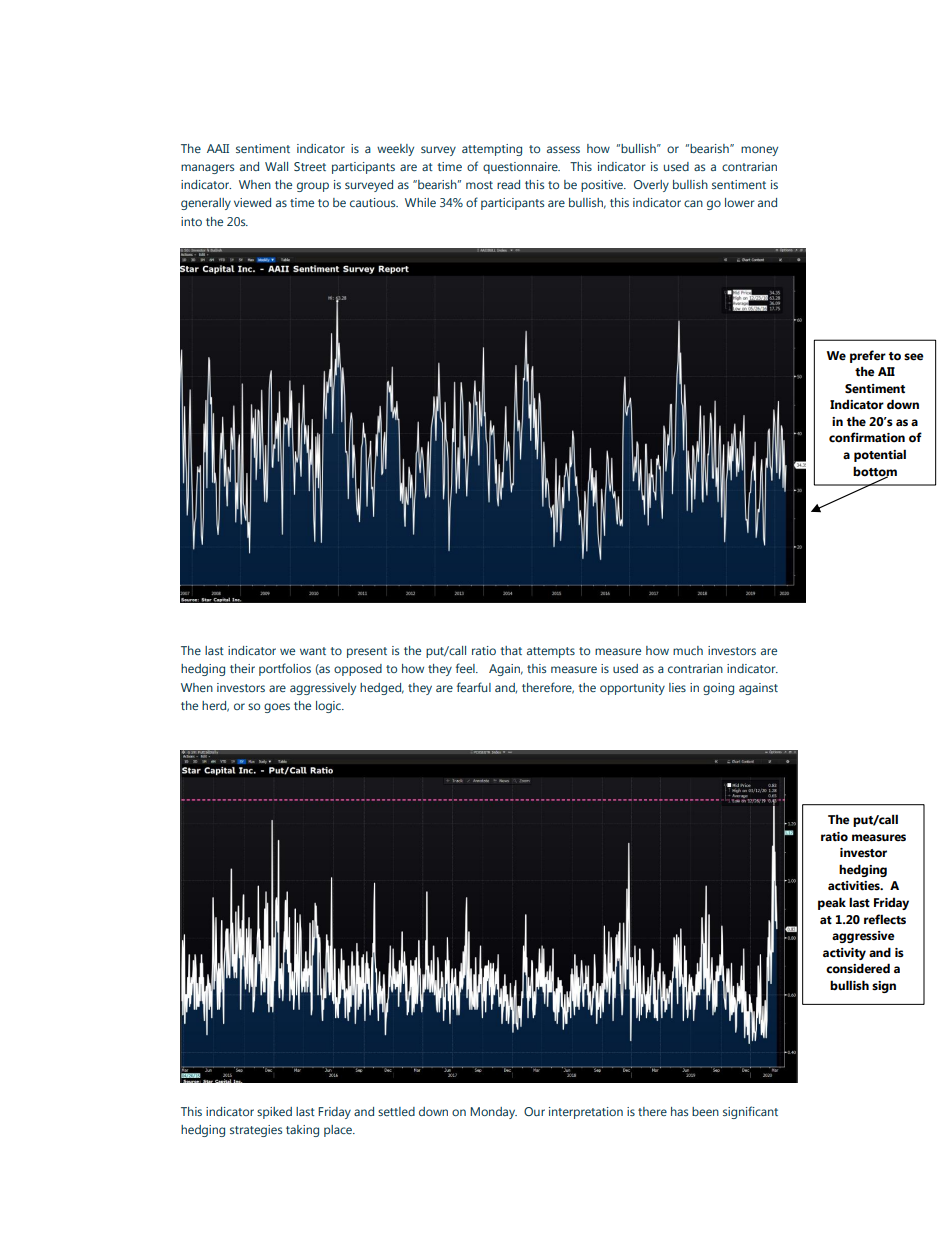  What do you see at coordinates (632, 689) in the screenshot?
I see `opportunity` at bounding box center [632, 689].
